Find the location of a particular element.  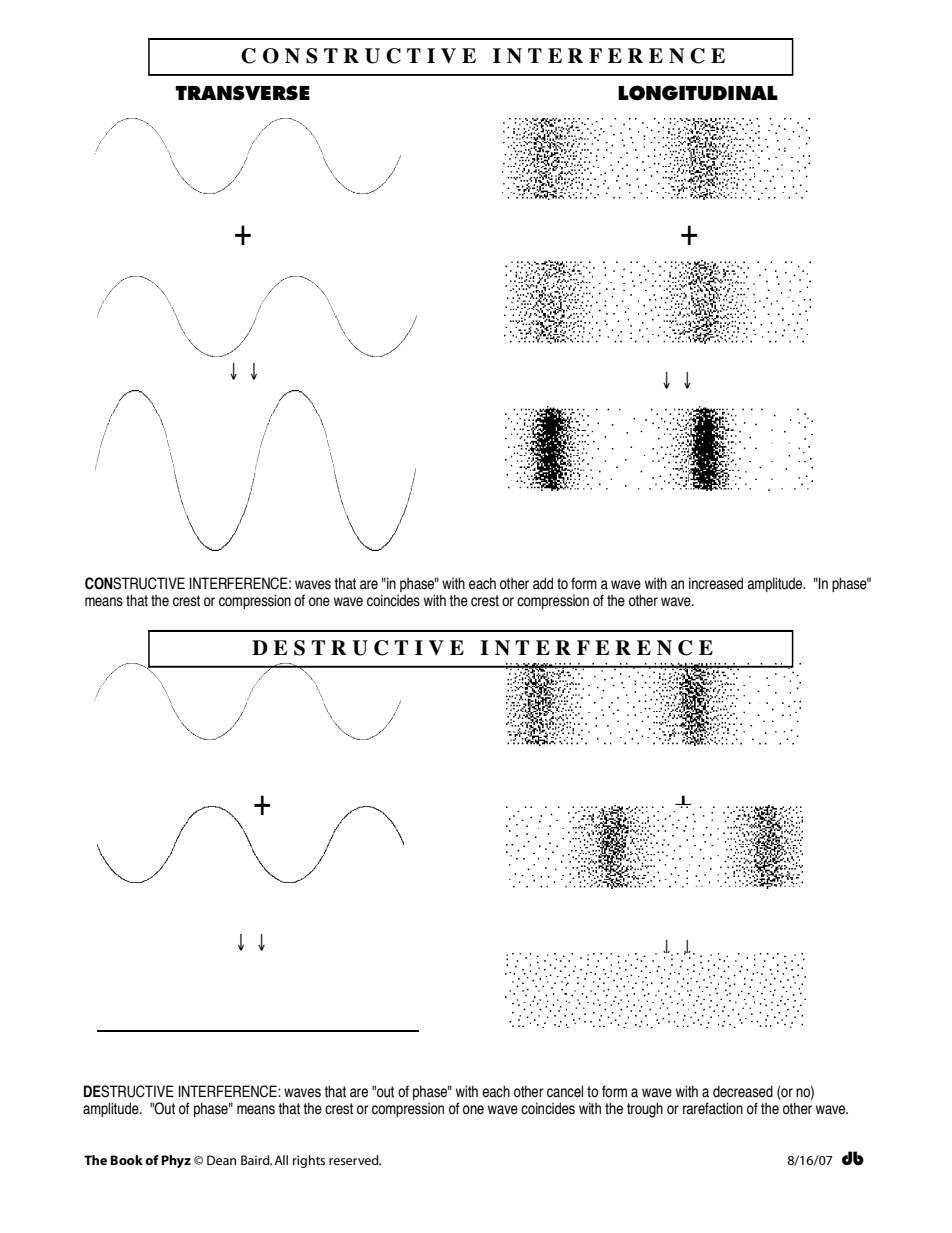

increased is located at coordinates (716, 583).
